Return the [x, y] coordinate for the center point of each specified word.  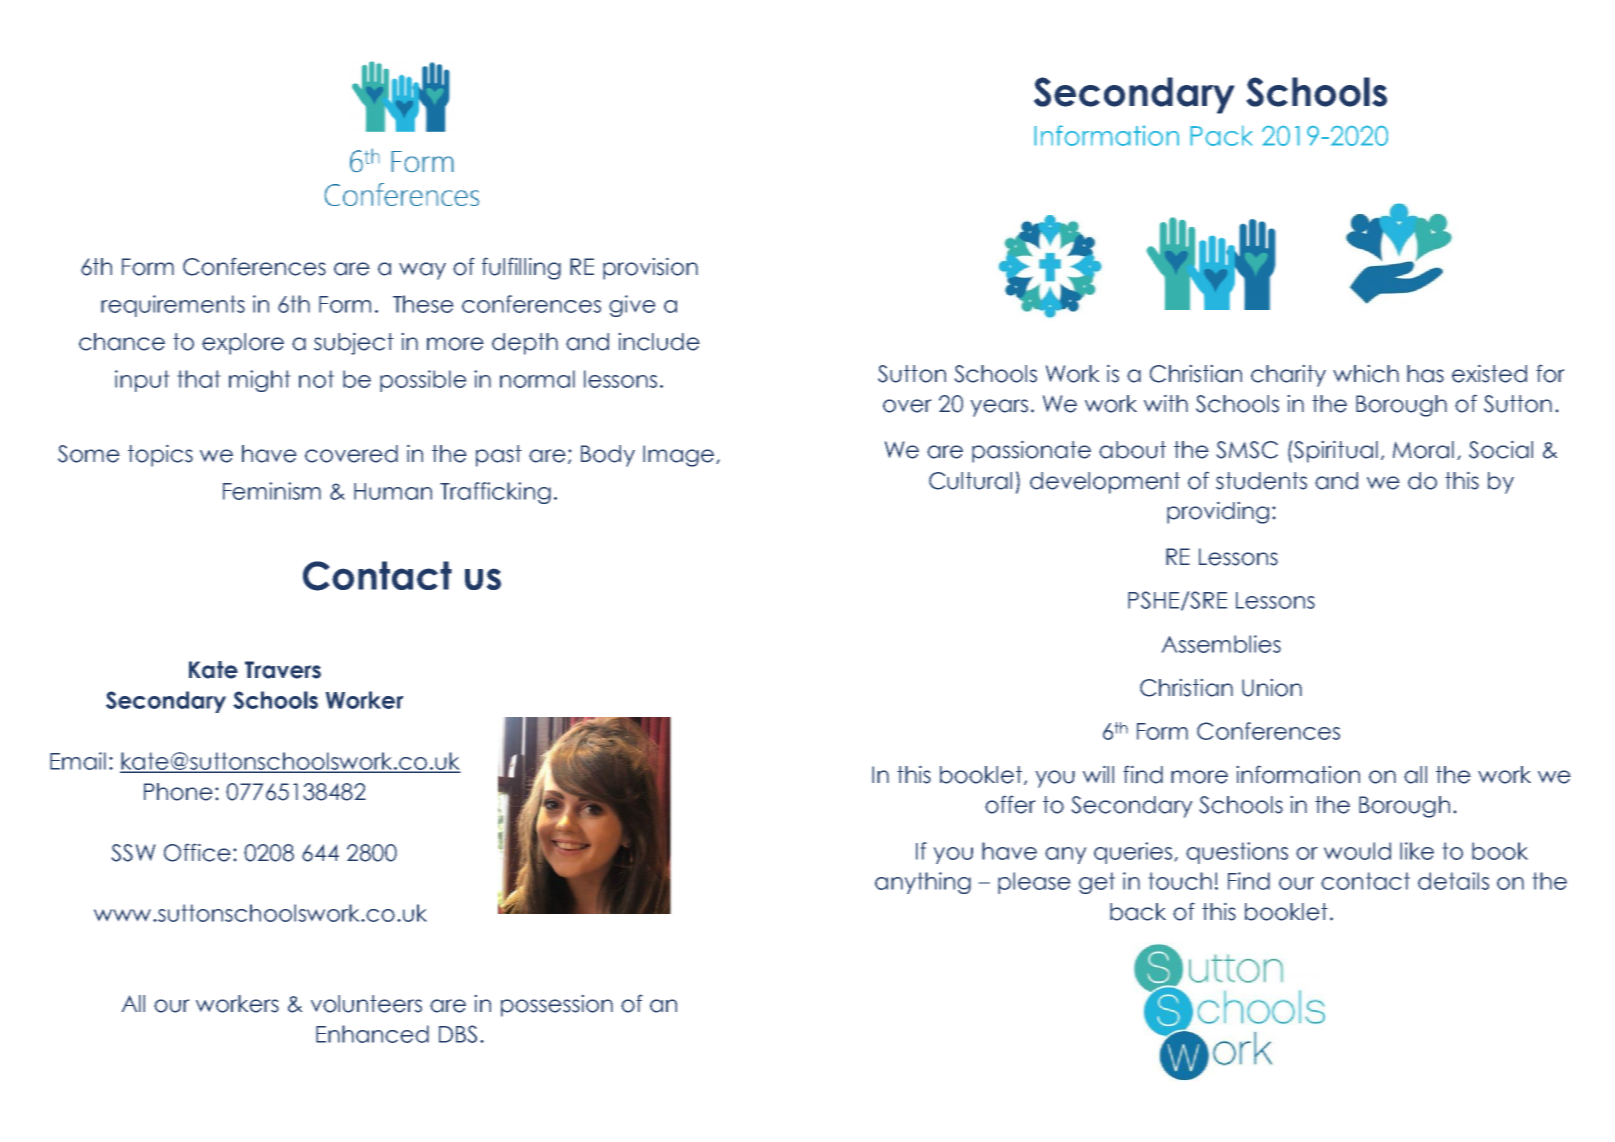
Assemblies [1221, 644]
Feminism [272, 491]
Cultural [970, 481]
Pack [1221, 135]
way [422, 271]
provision [650, 268]
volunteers [366, 1004]
